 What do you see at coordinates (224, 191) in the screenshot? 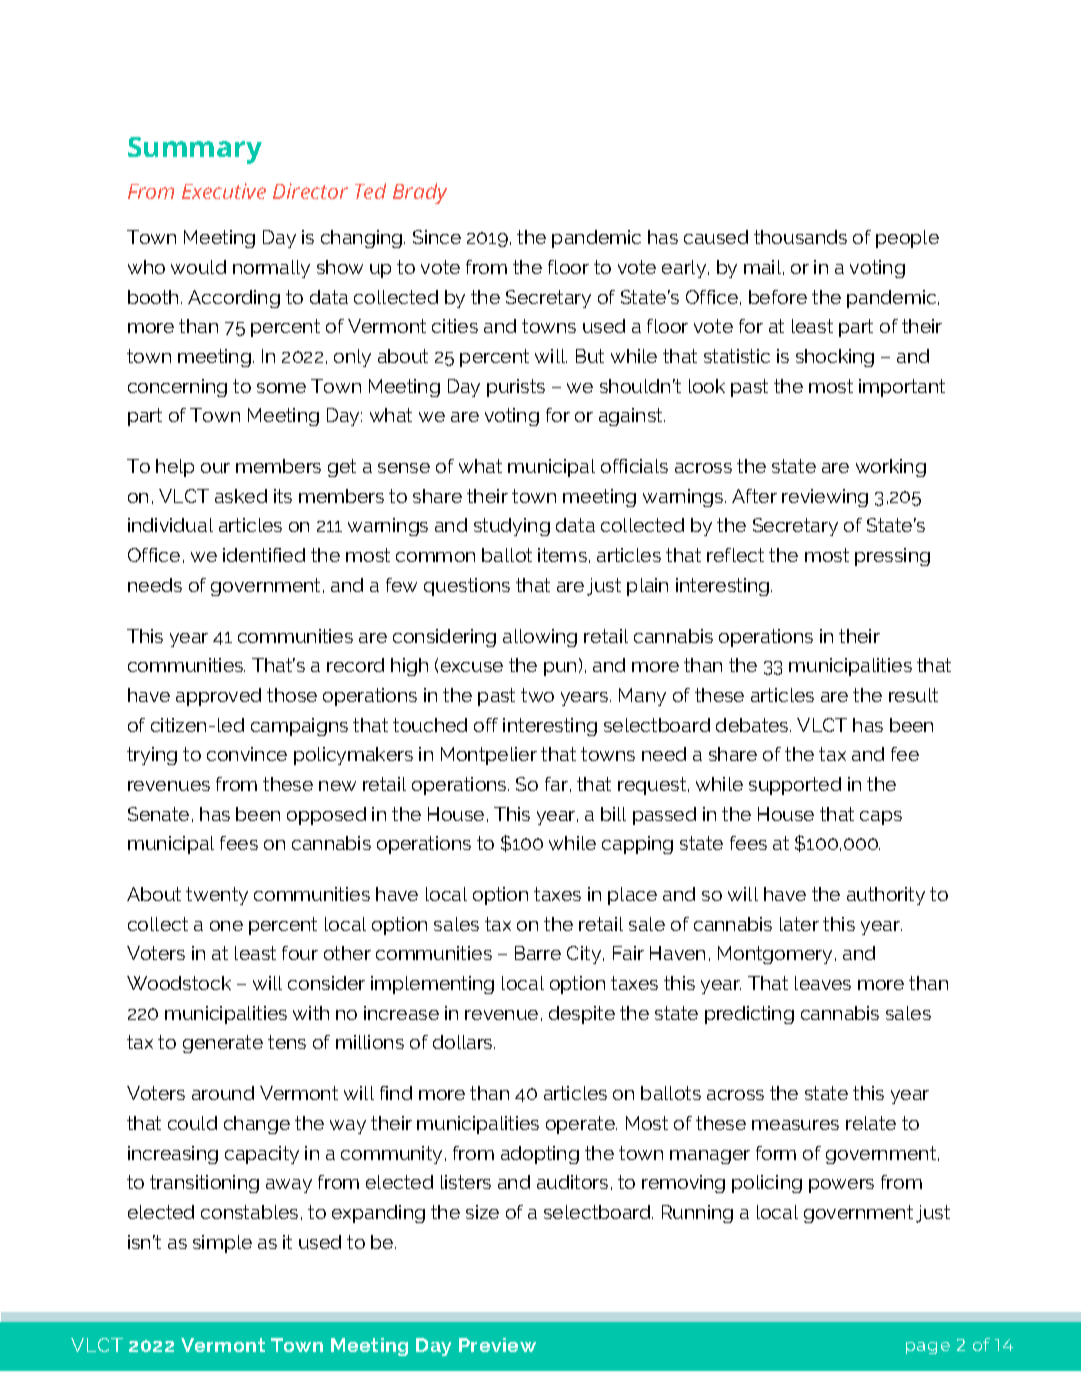
I see `Executive` at bounding box center [224, 191].
